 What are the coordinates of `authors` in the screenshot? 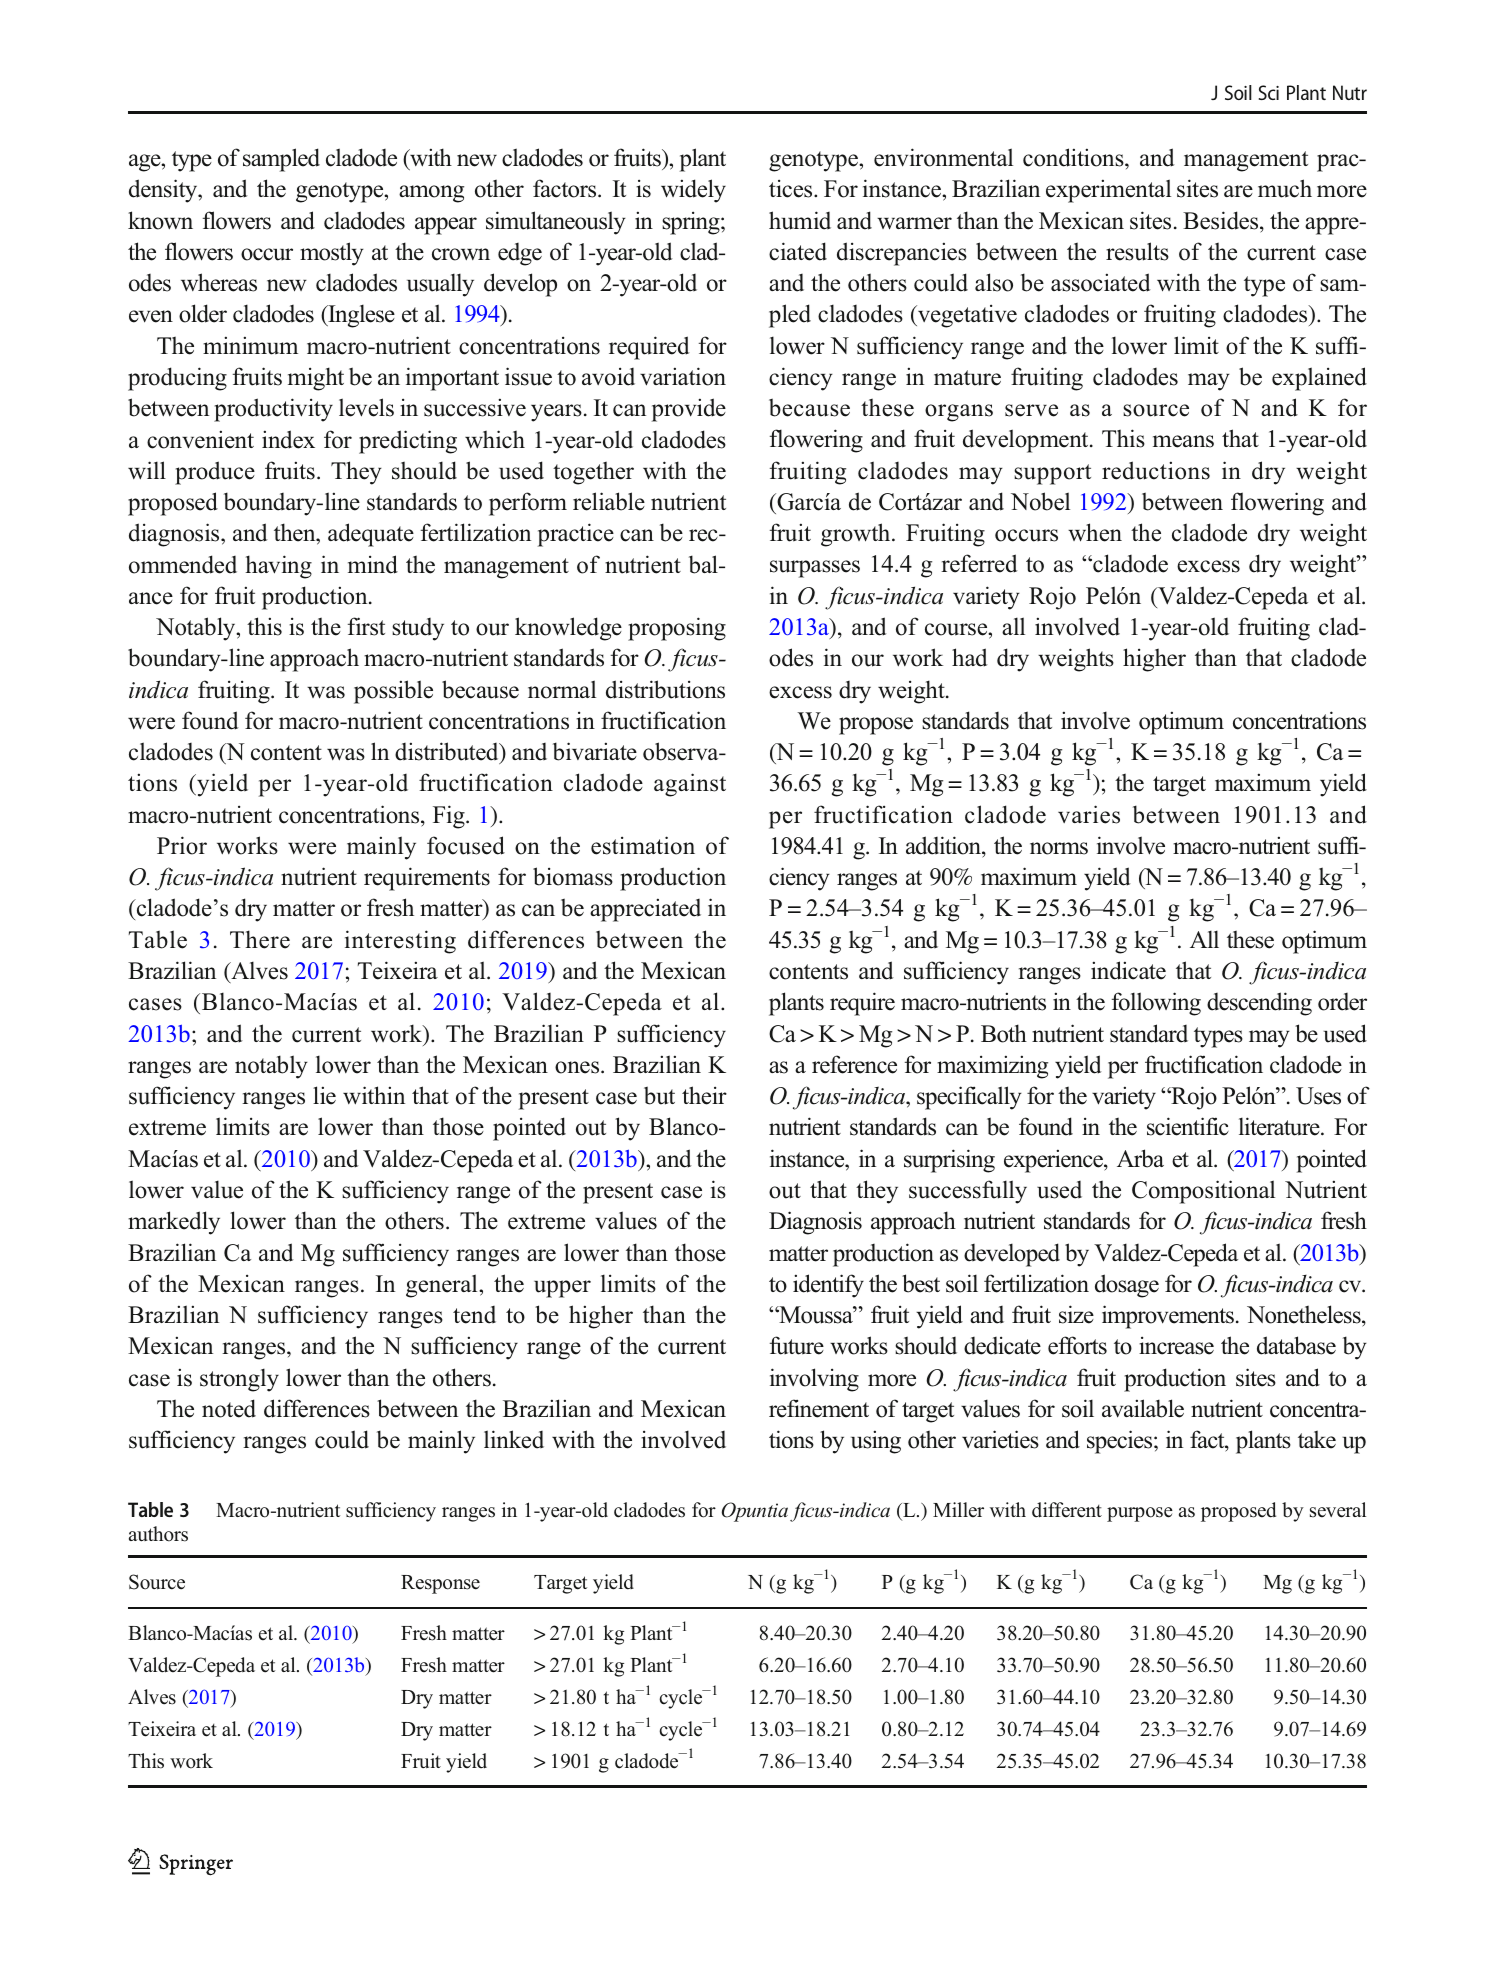 It's located at (158, 1534).
